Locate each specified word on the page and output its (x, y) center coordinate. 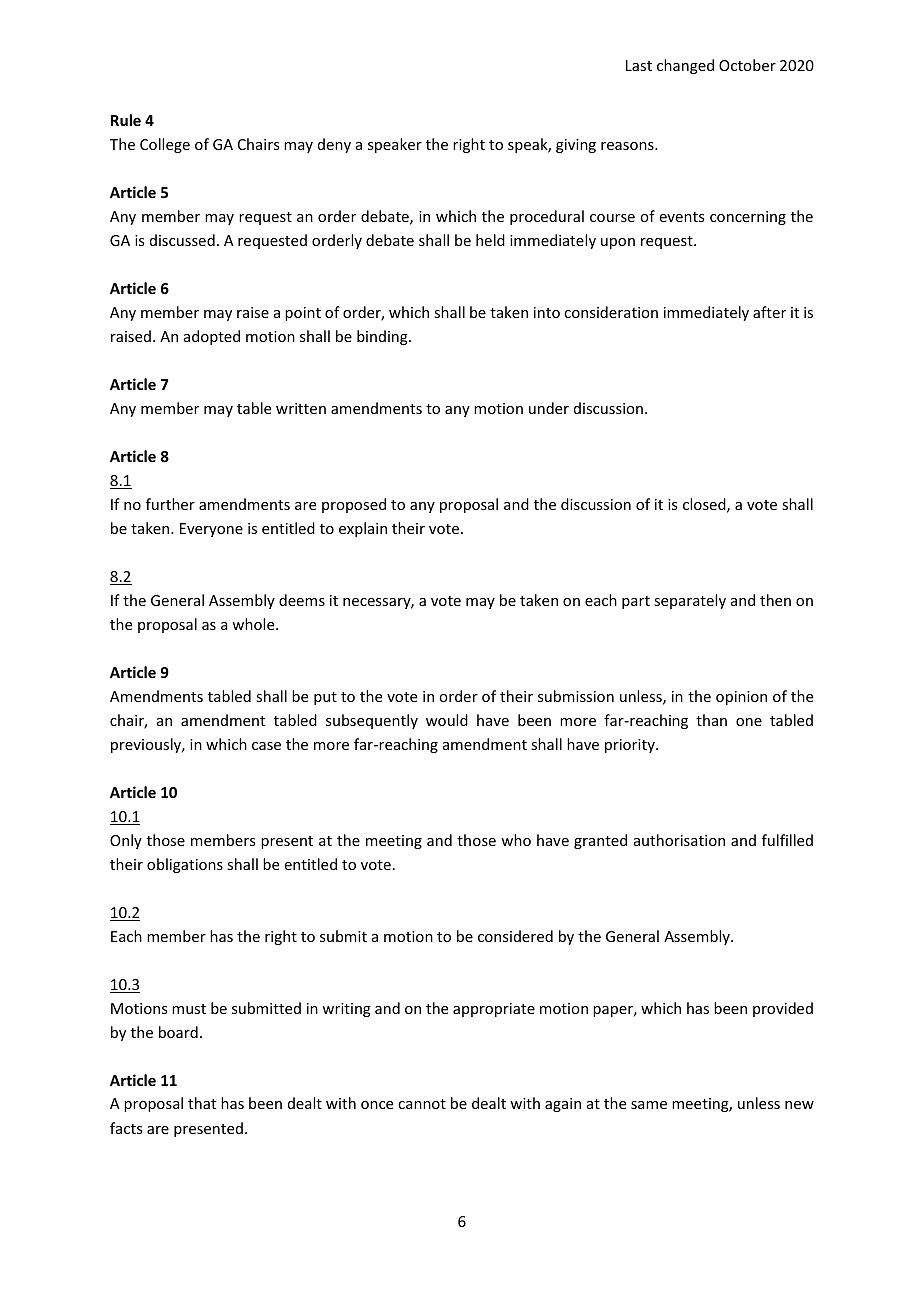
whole (254, 624)
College (165, 145)
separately (690, 601)
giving (576, 146)
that (202, 1103)
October (747, 65)
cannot (422, 1104)
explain (363, 529)
